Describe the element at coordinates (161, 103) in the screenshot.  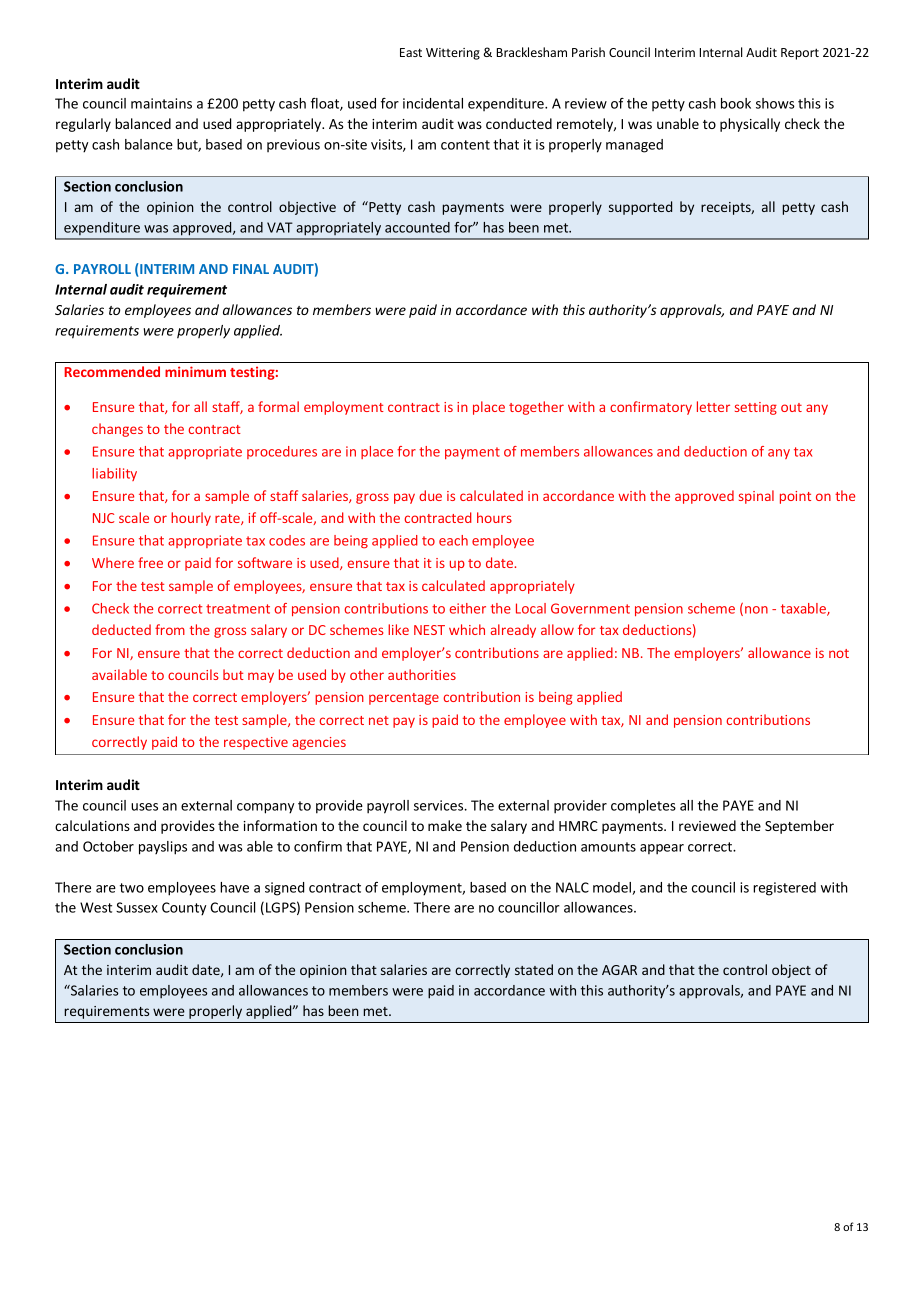
I see `maintains` at that location.
